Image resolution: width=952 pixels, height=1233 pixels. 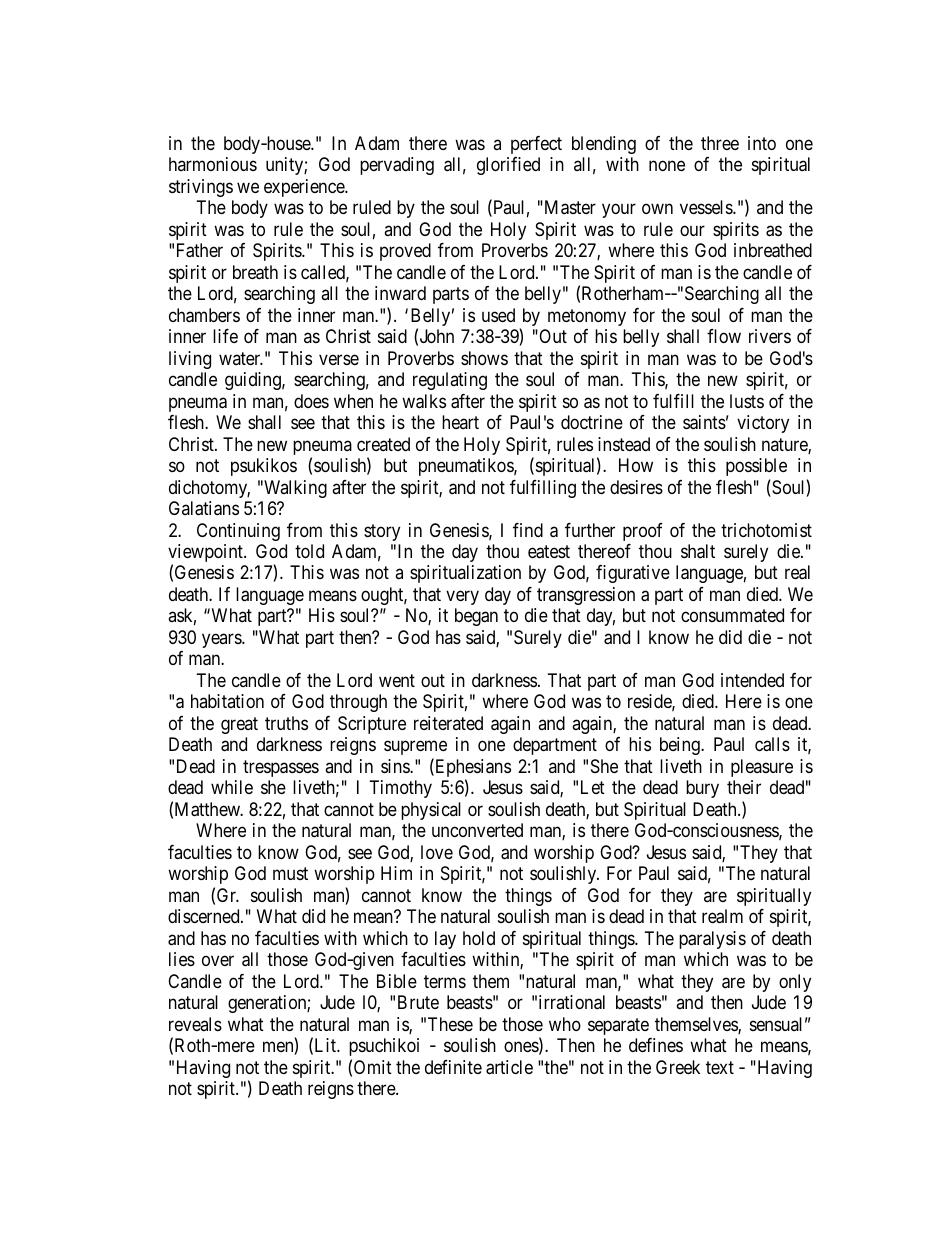 I want to click on trespasses, so click(x=281, y=768).
